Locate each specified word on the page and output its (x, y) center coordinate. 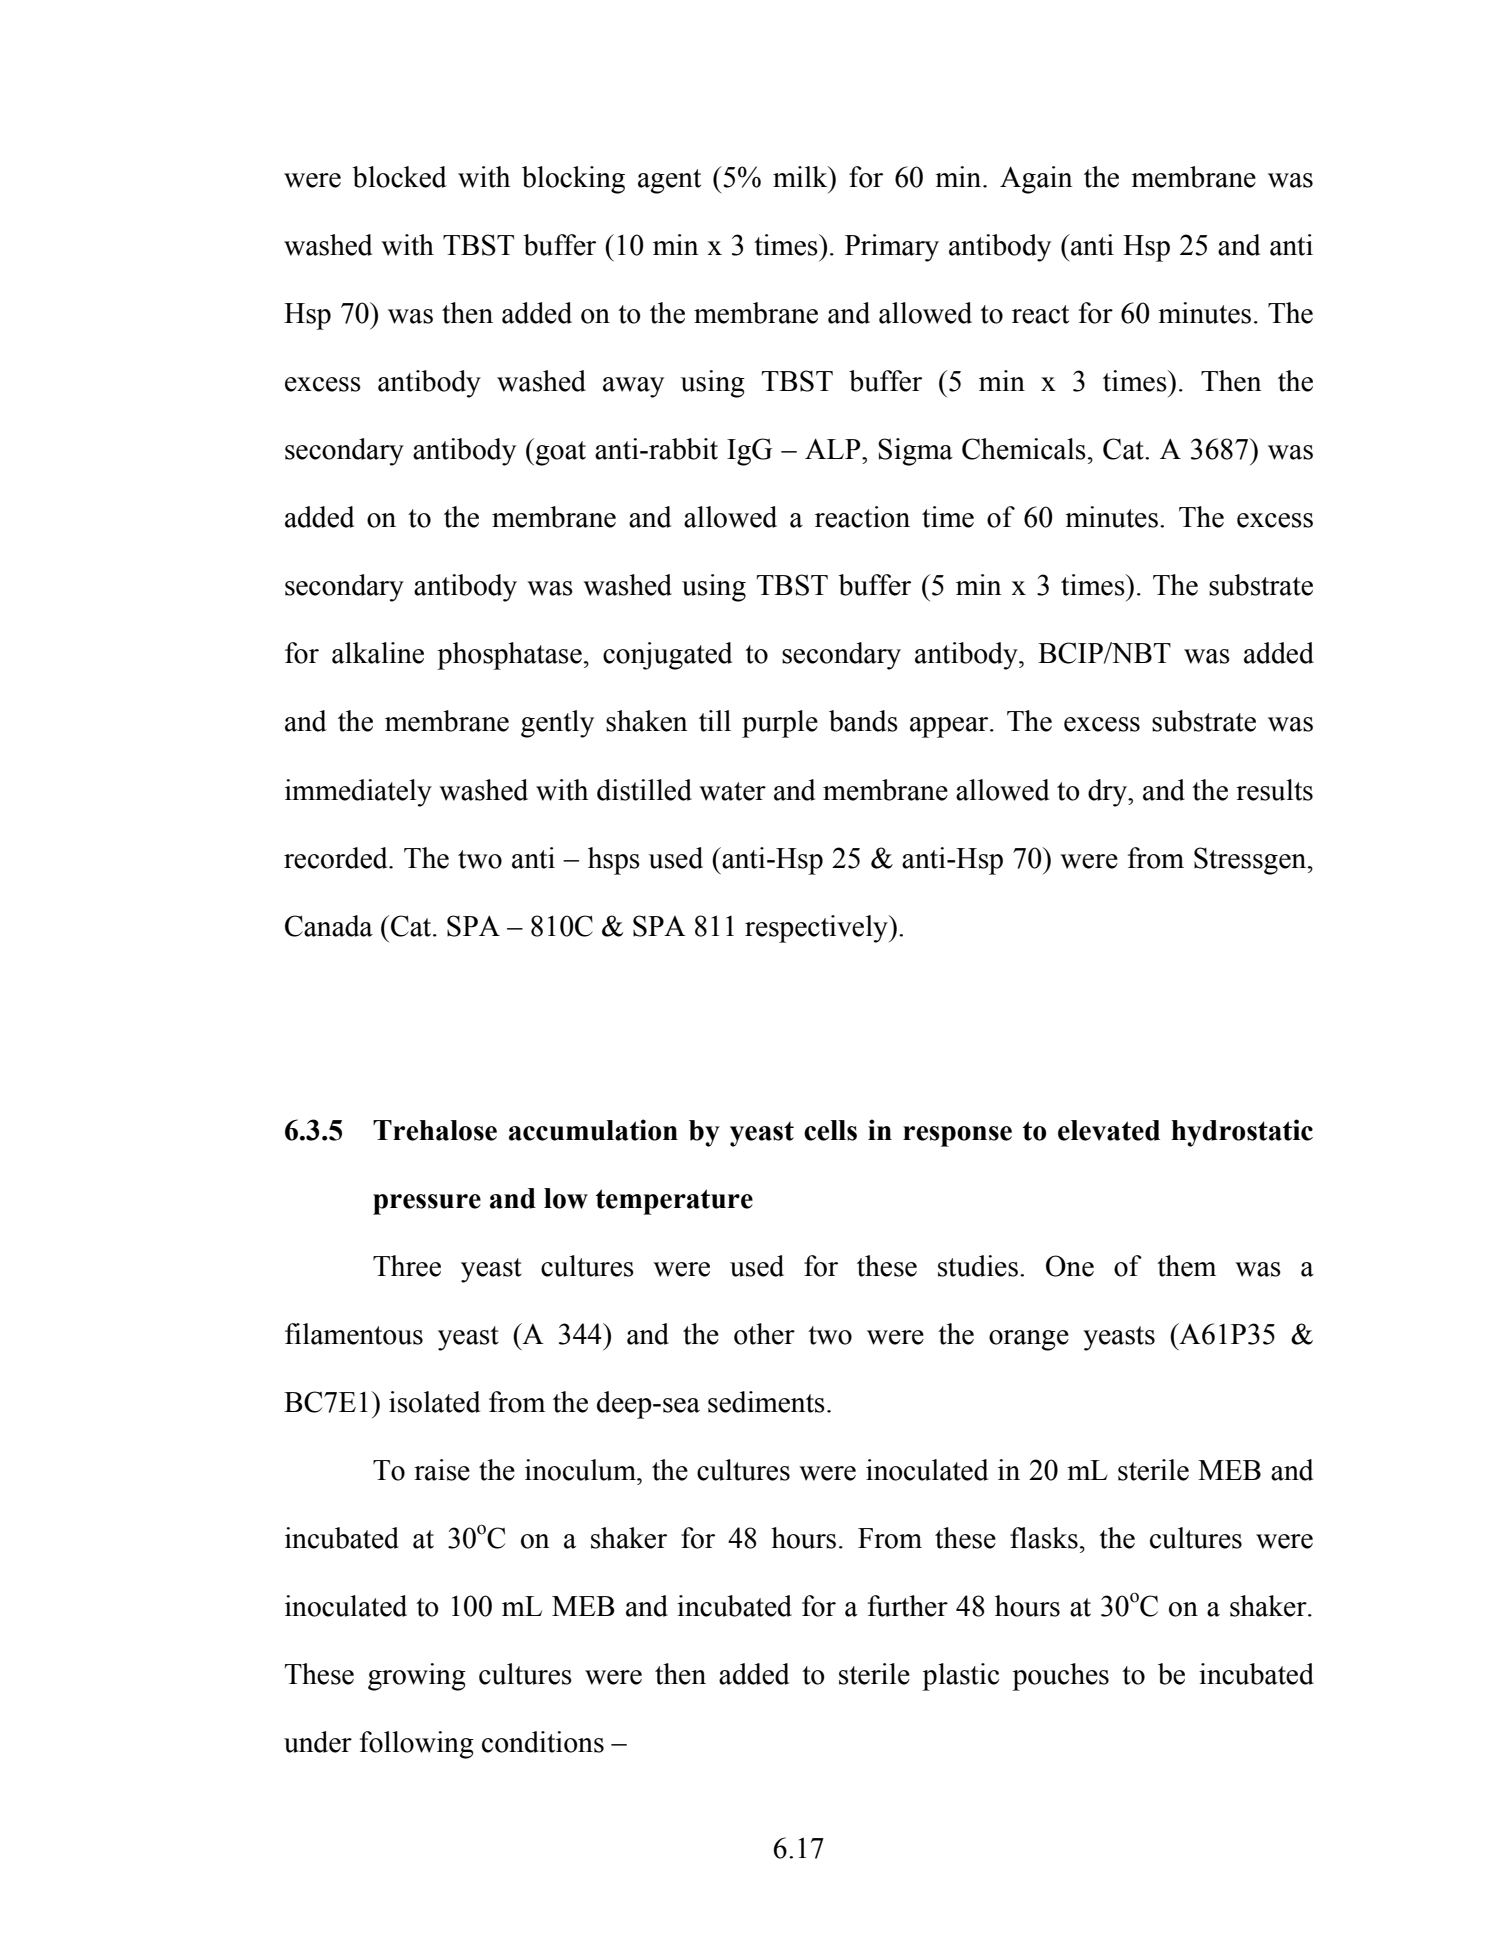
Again (1036, 180)
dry (1109, 793)
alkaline (378, 653)
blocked (399, 177)
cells (830, 1130)
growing (417, 1677)
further (908, 1606)
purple (780, 724)
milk (801, 176)
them (1186, 1266)
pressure (427, 1204)
